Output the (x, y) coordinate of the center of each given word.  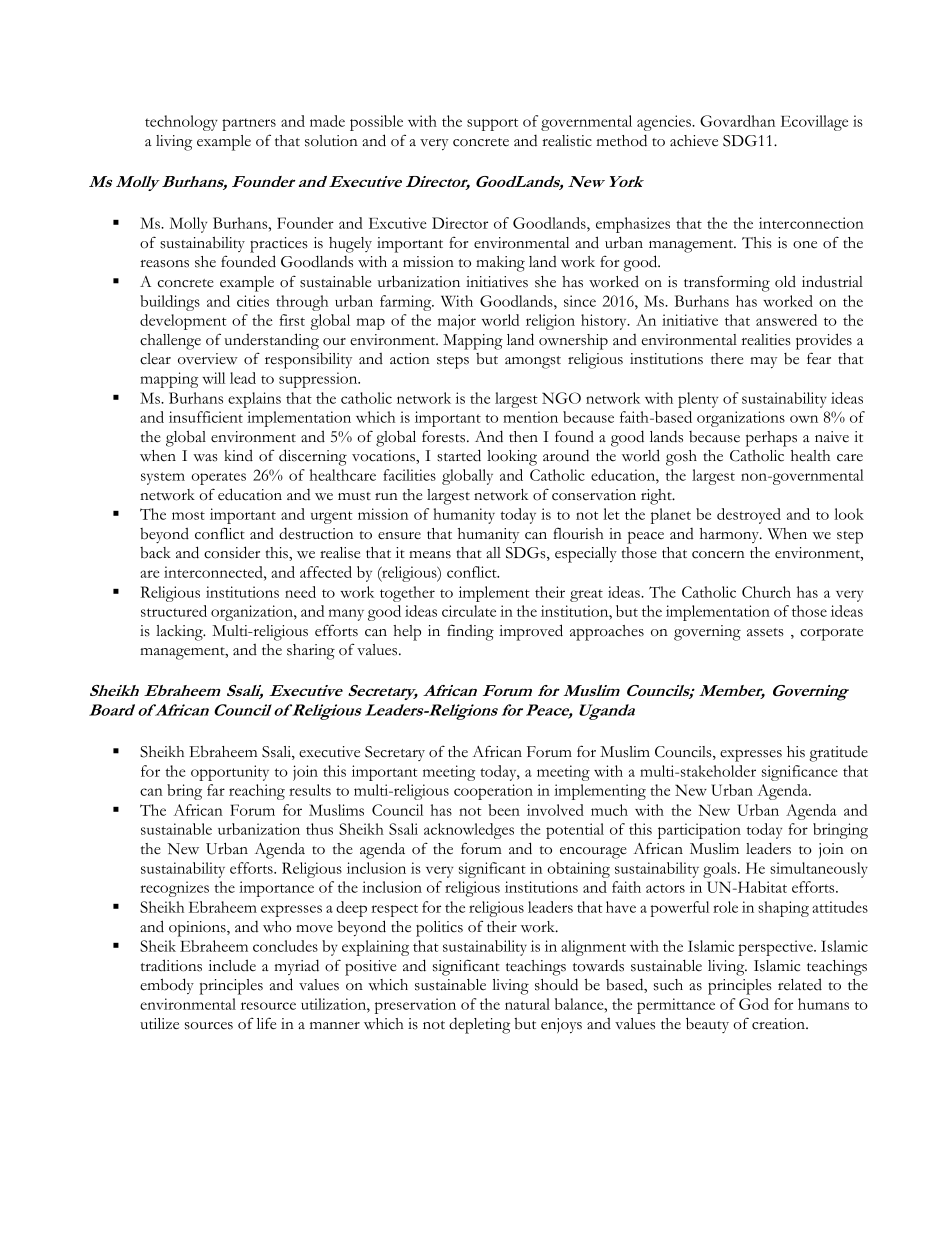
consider (232, 552)
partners (249, 124)
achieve (694, 141)
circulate (469, 611)
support (492, 124)
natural (527, 1004)
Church (766, 592)
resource (268, 1006)
